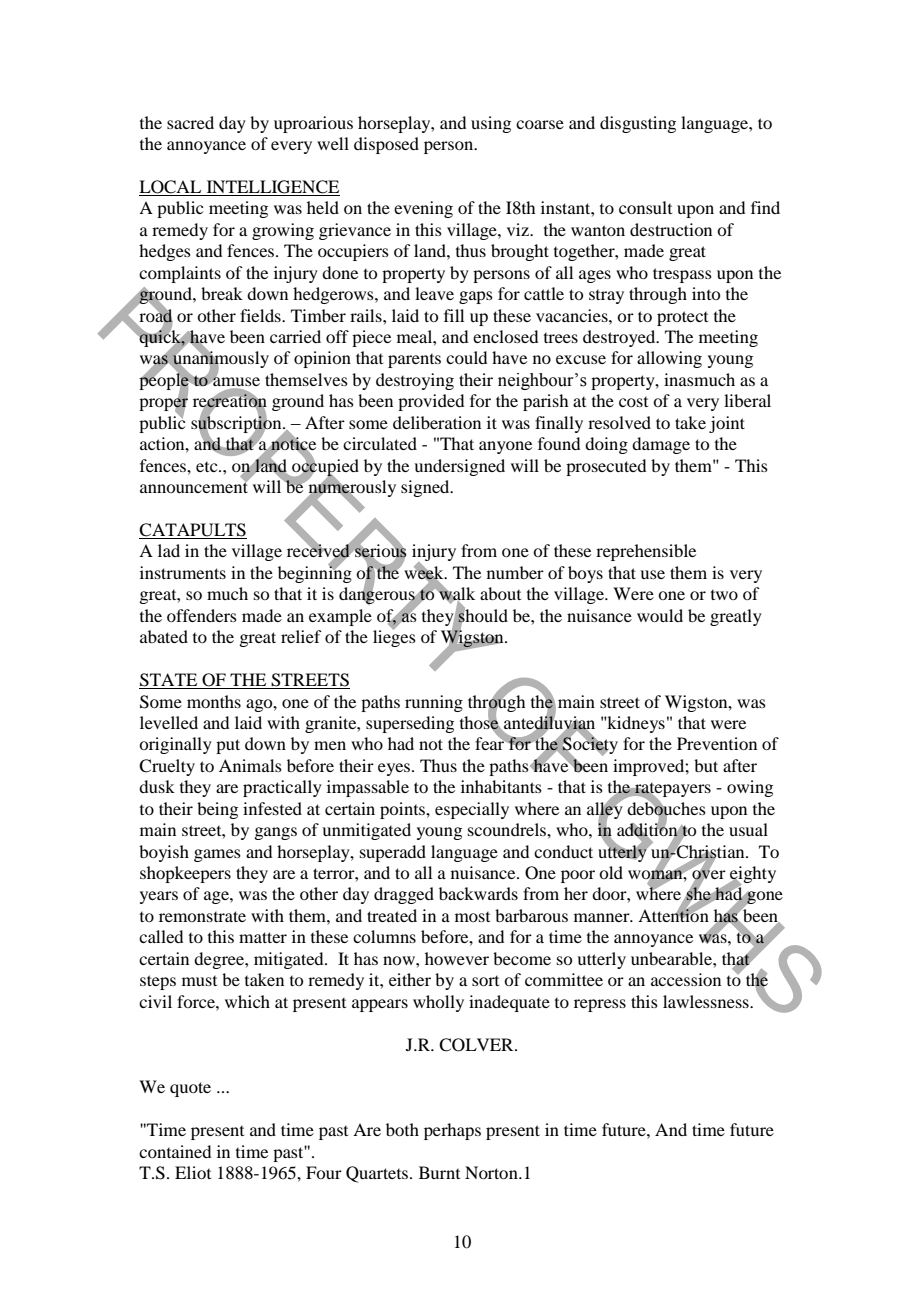 This image has height=1308, width=924. Describe the element at coordinates (434, 703) in the image. I see `running` at that location.
